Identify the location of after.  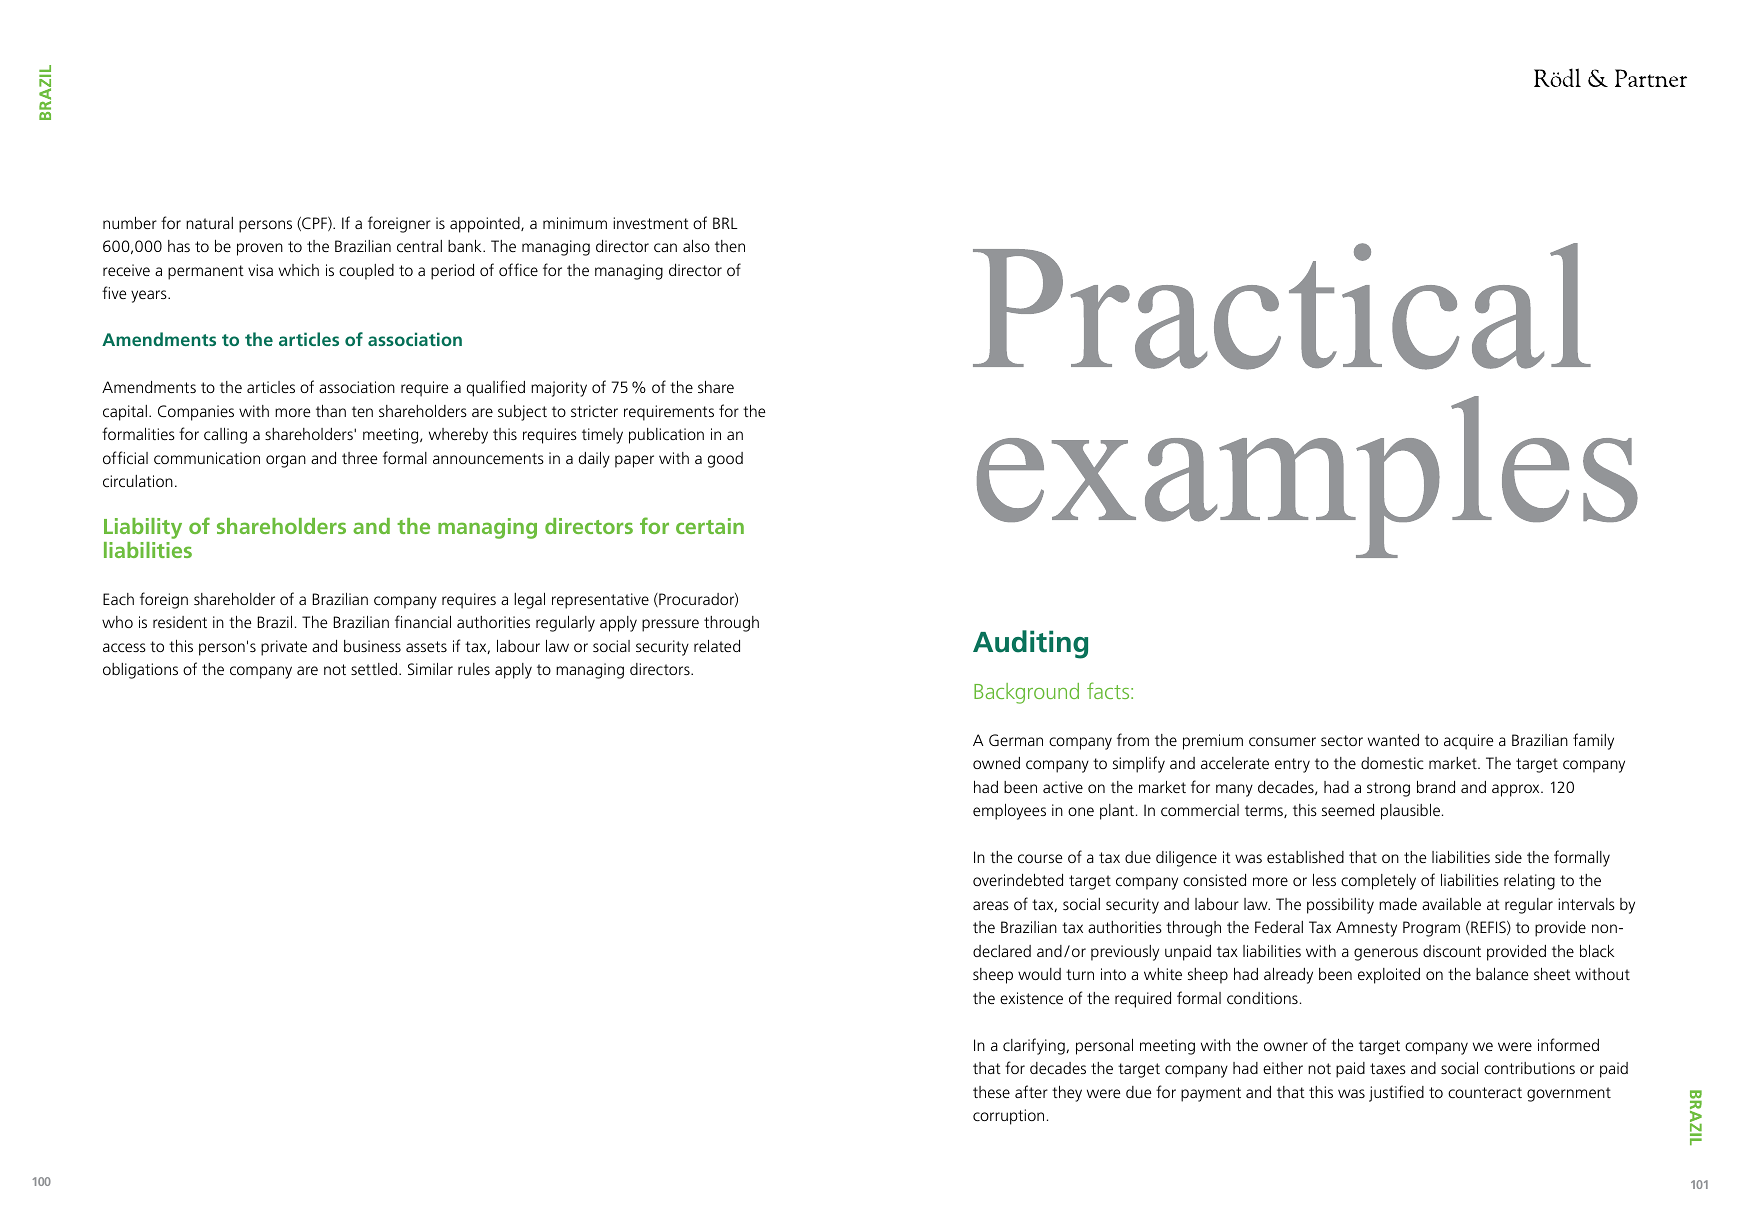
(1031, 1091).
